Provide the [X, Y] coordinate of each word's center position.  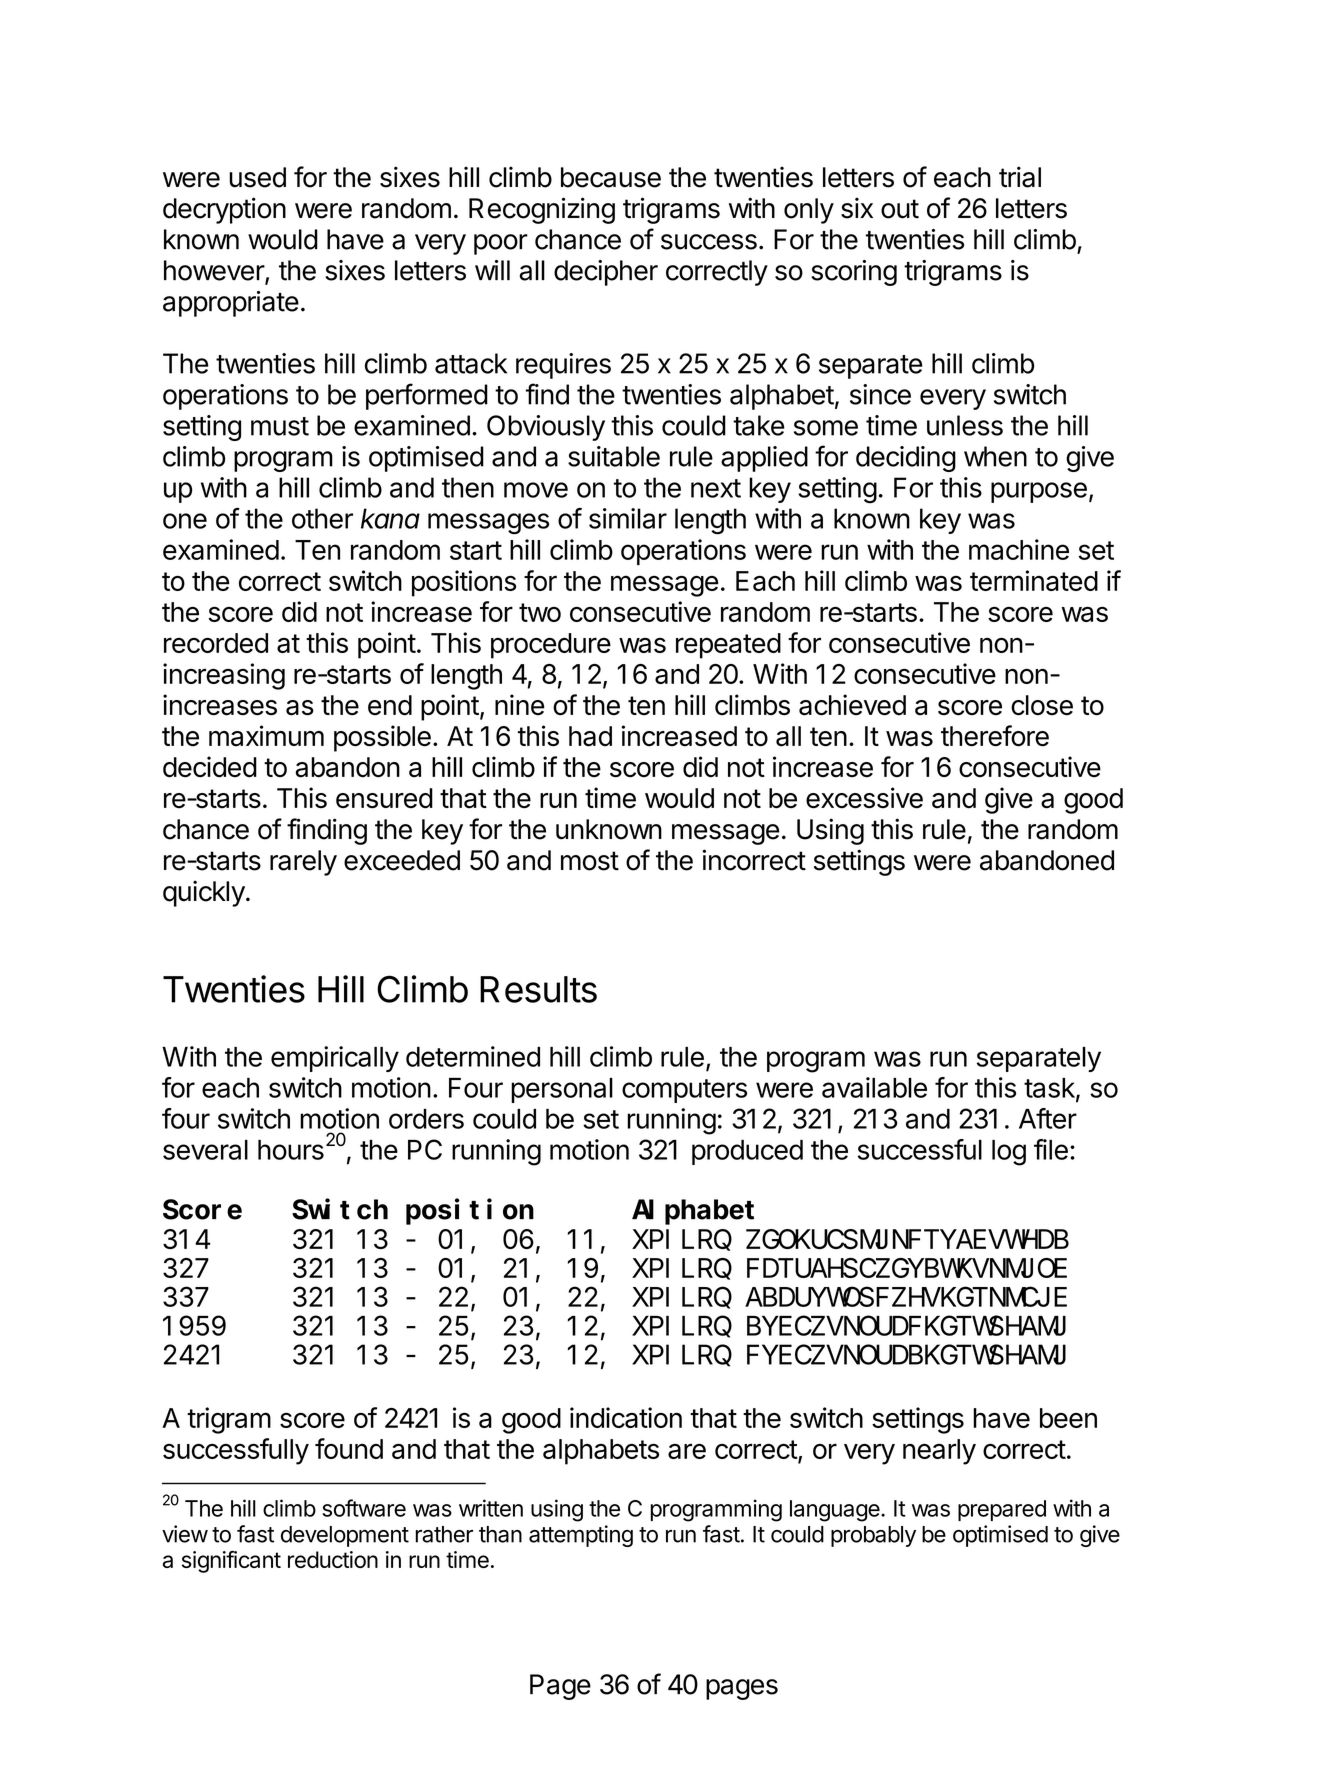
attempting [581, 1536]
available [874, 1087]
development [345, 1536]
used [257, 177]
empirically [335, 1059]
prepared [1002, 1510]
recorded [216, 643]
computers [684, 1091]
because [611, 177]
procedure [551, 646]
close [1042, 705]
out [900, 209]
